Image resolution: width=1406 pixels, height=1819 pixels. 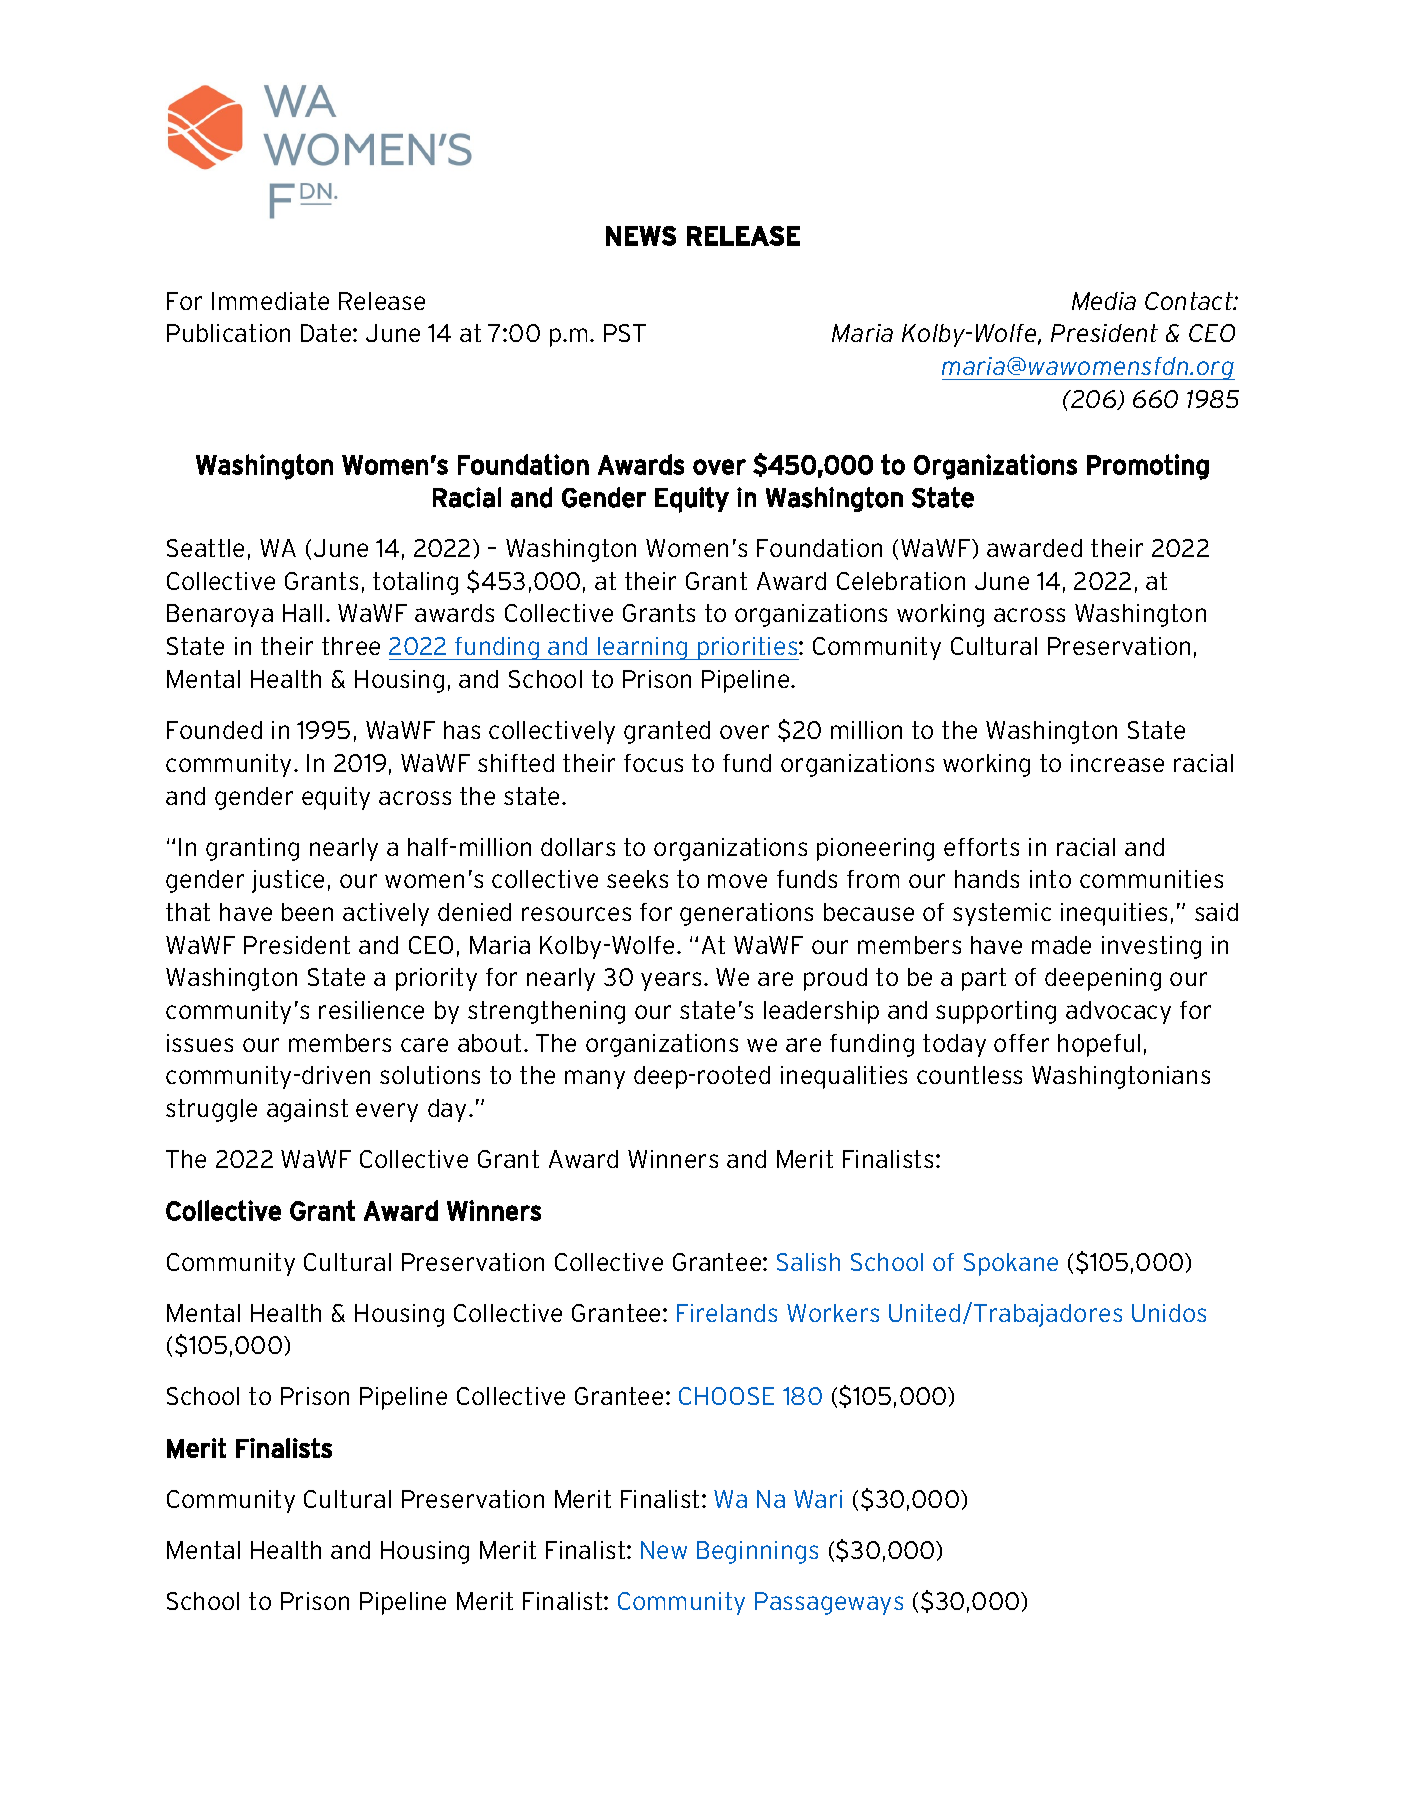 What do you see at coordinates (901, 581) in the screenshot?
I see `Celebration` at bounding box center [901, 581].
